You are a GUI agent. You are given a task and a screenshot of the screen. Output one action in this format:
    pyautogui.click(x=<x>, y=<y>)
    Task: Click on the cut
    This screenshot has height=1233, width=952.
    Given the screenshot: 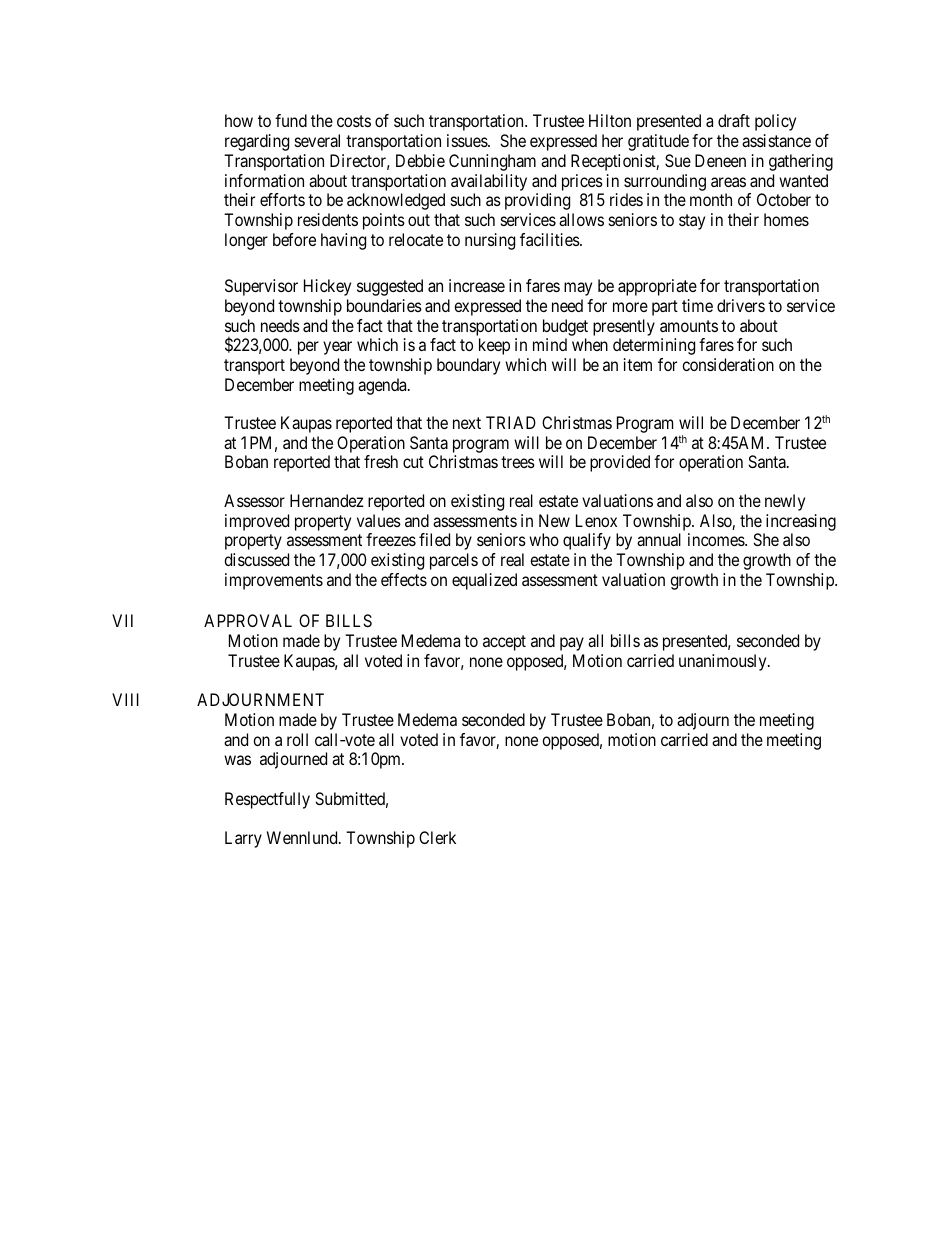 What is the action you would take?
    pyautogui.click(x=413, y=462)
